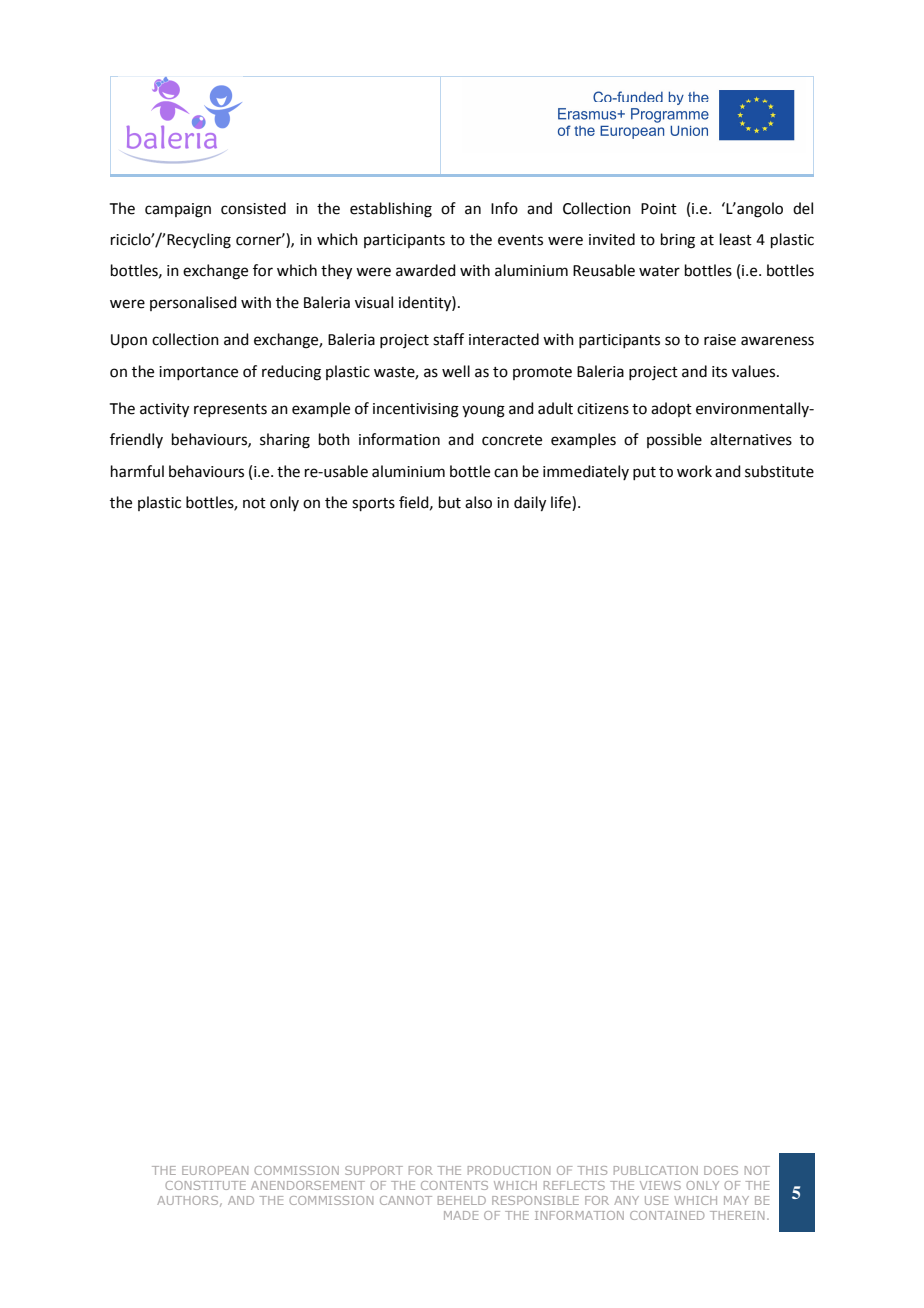  What do you see at coordinates (736, 239) in the image?
I see `least` at bounding box center [736, 239].
